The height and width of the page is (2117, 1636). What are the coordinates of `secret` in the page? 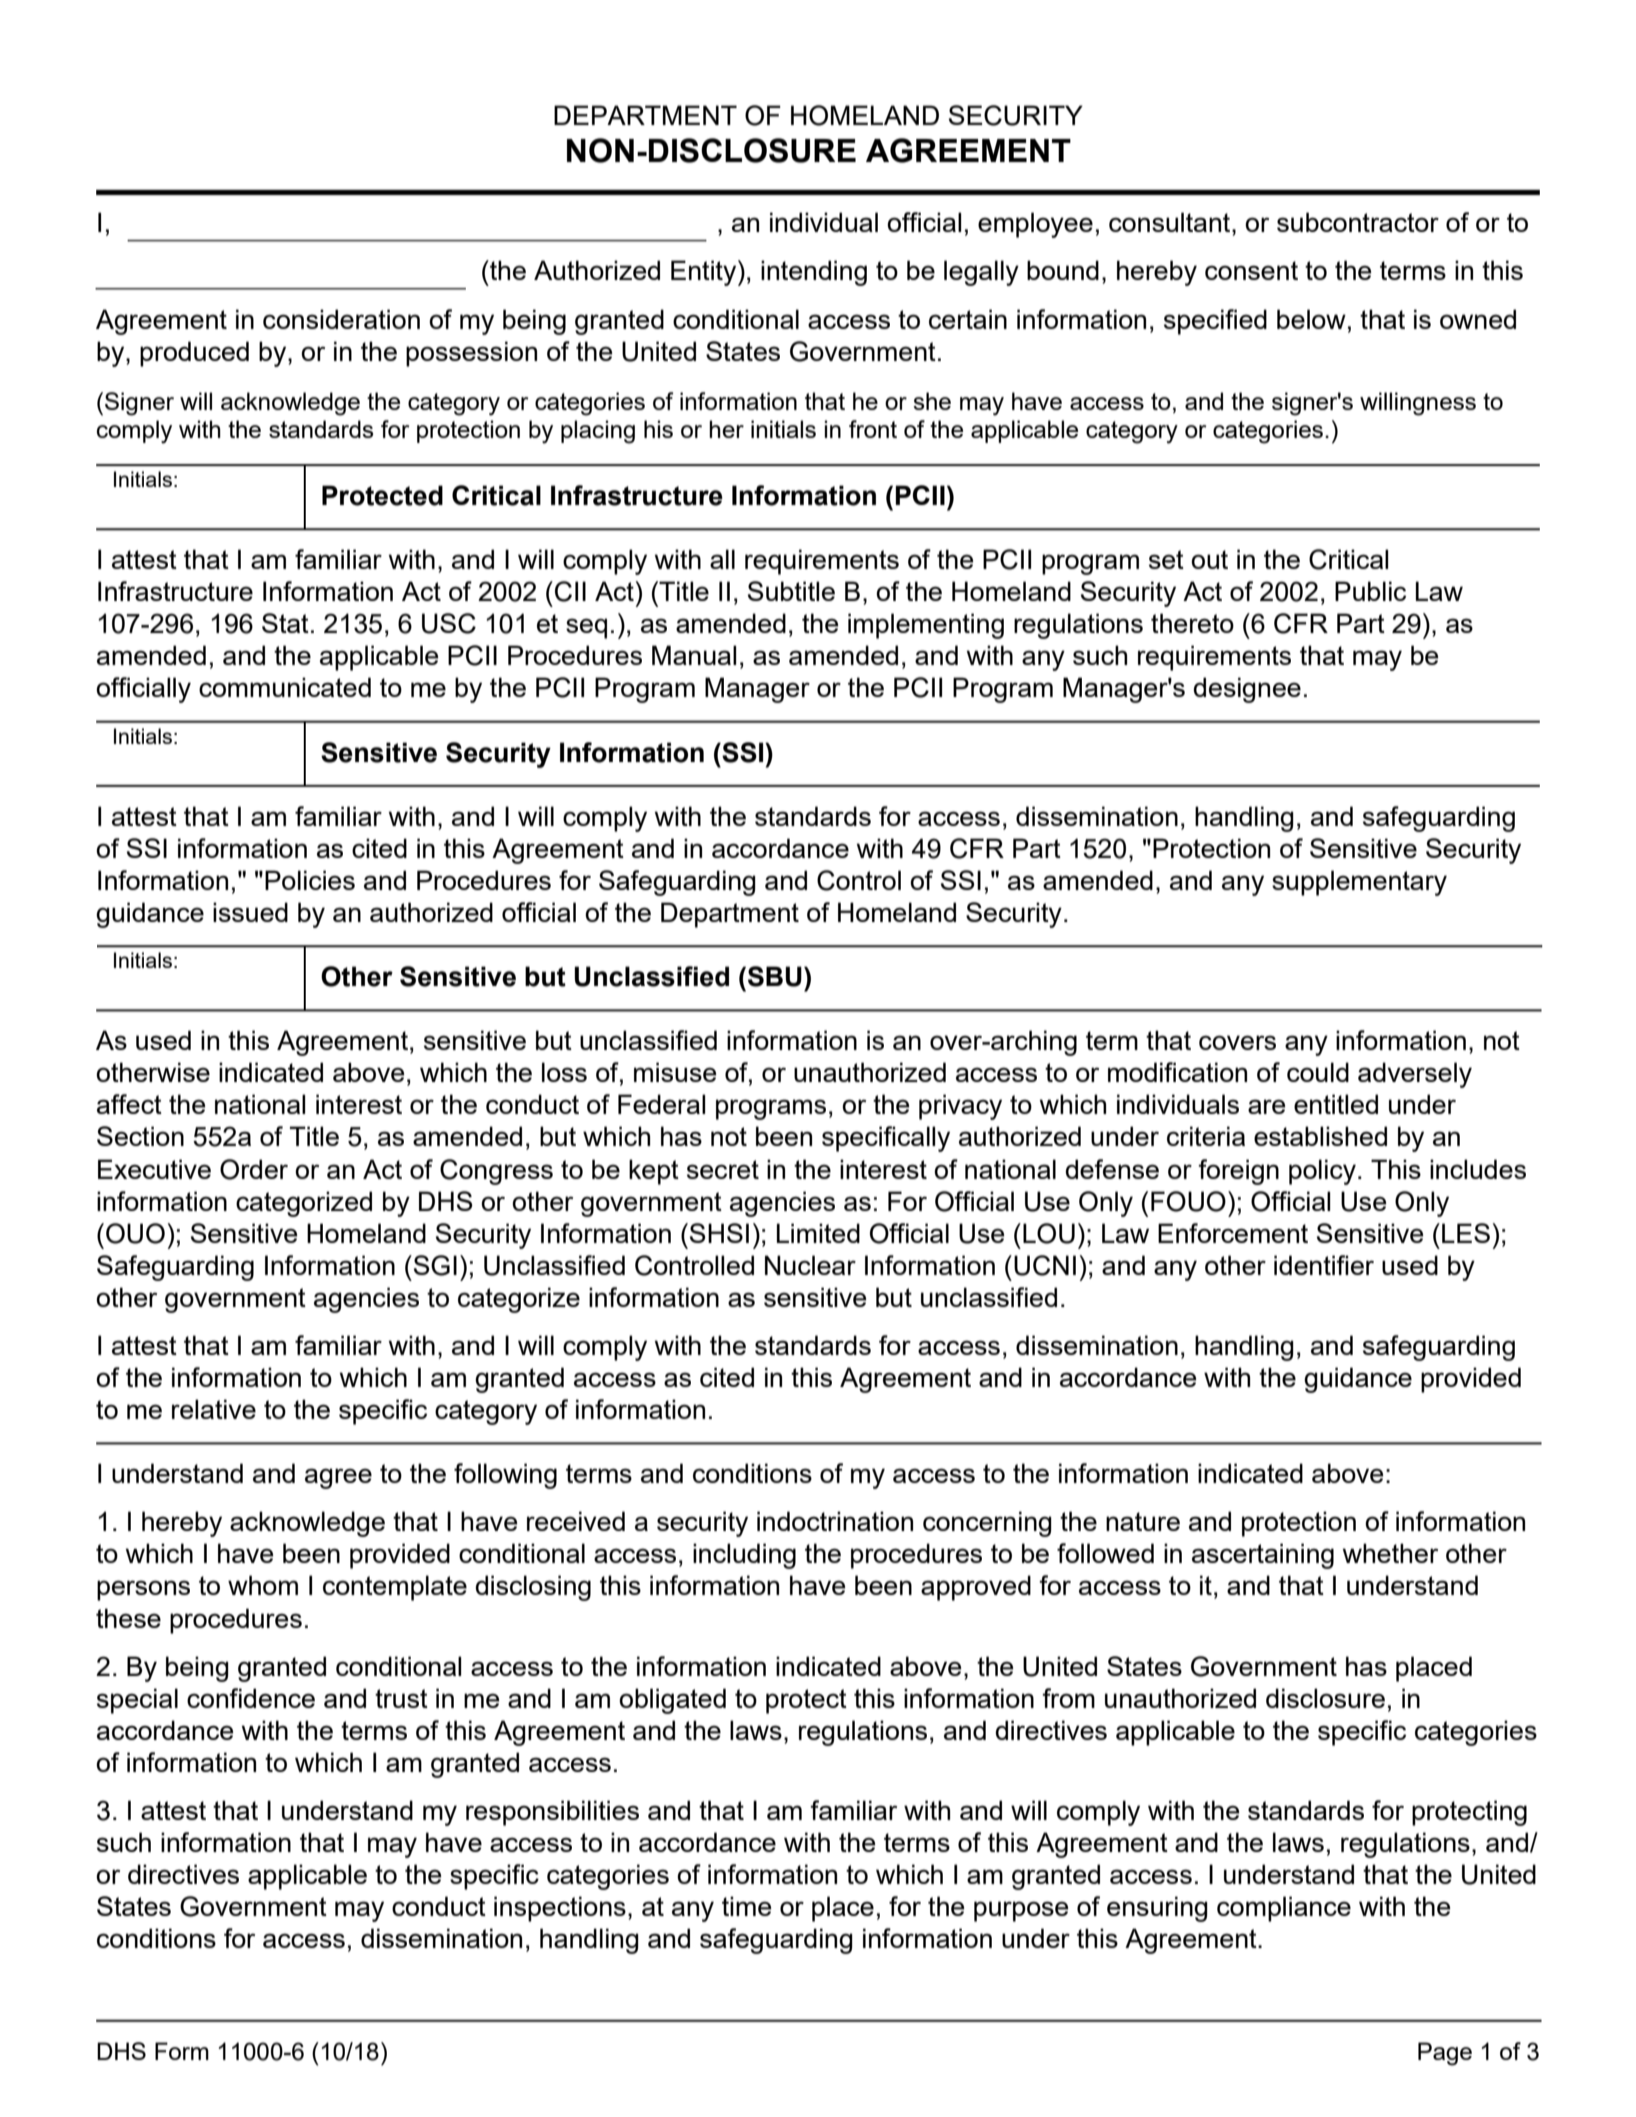 It's located at (723, 1169).
